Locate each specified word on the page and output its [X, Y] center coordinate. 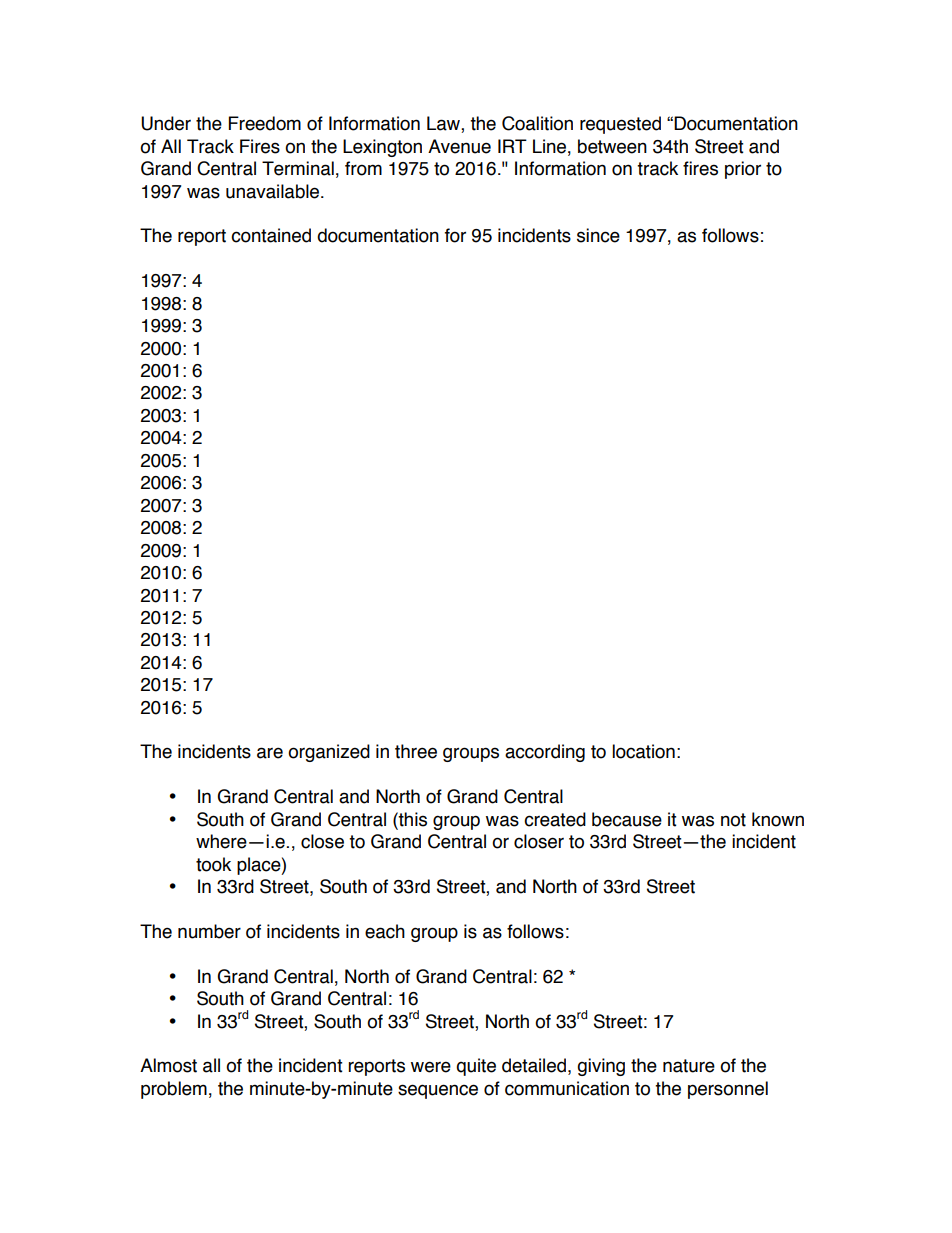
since [598, 235]
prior [743, 170]
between [612, 146]
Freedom [265, 123]
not [733, 820]
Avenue [459, 146]
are [270, 753]
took [213, 864]
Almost [168, 1065]
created [555, 819]
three [416, 751]
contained [271, 235]
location [643, 751]
